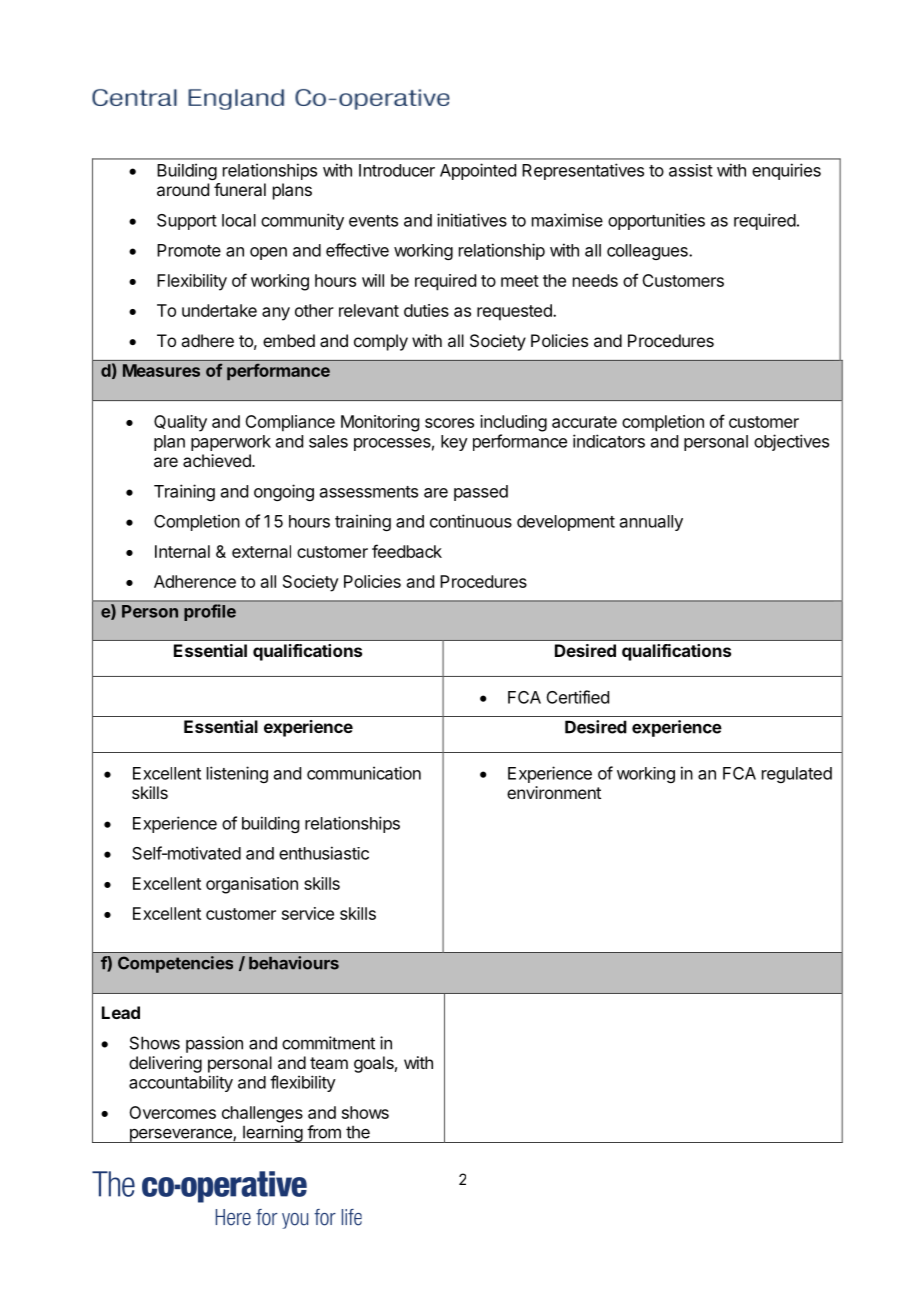 The image size is (924, 1309). Describe the element at coordinates (481, 493) in the screenshot. I see `passed` at that location.
